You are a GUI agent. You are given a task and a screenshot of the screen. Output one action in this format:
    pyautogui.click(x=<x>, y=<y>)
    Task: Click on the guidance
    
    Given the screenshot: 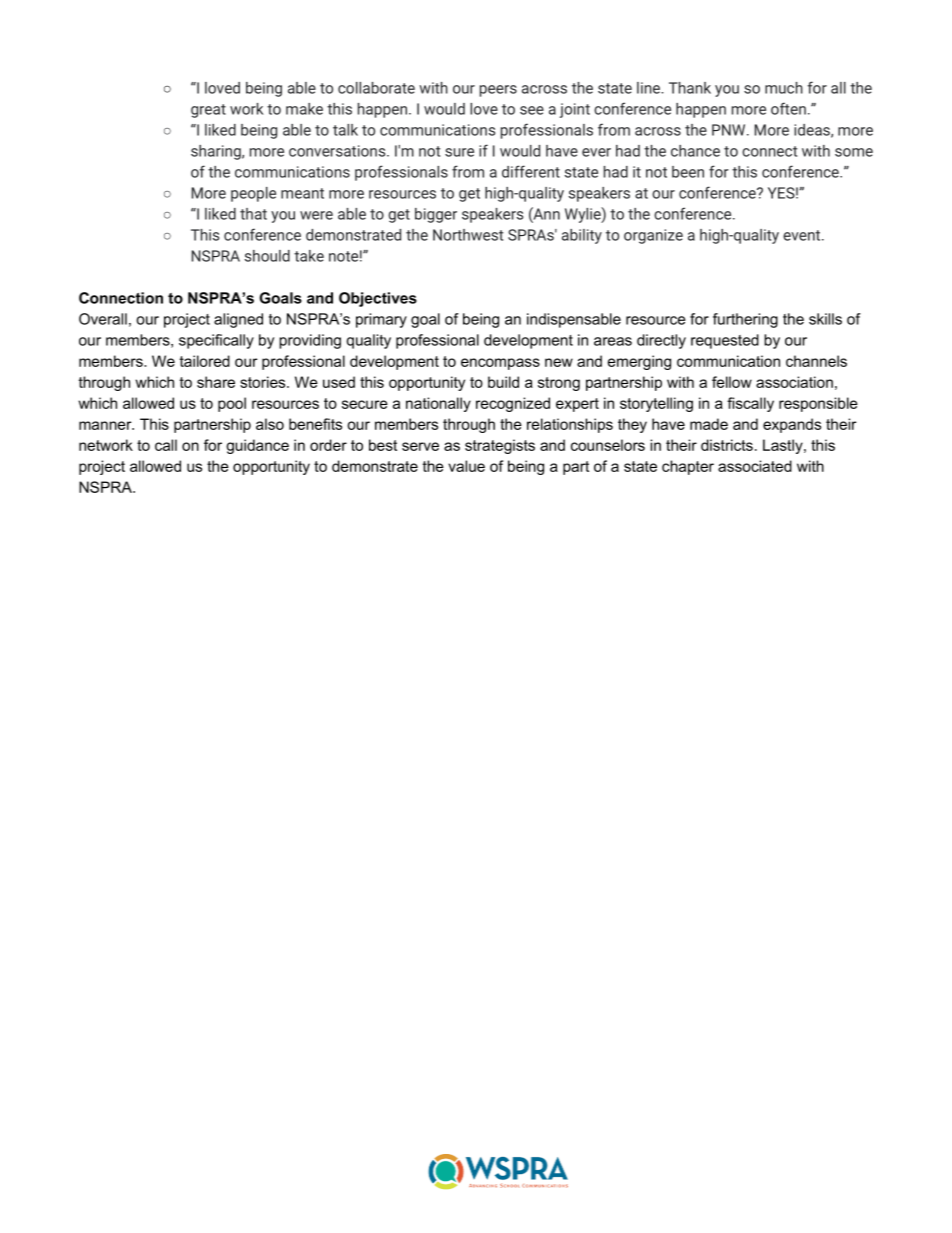 What is the action you would take?
    pyautogui.click(x=257, y=446)
